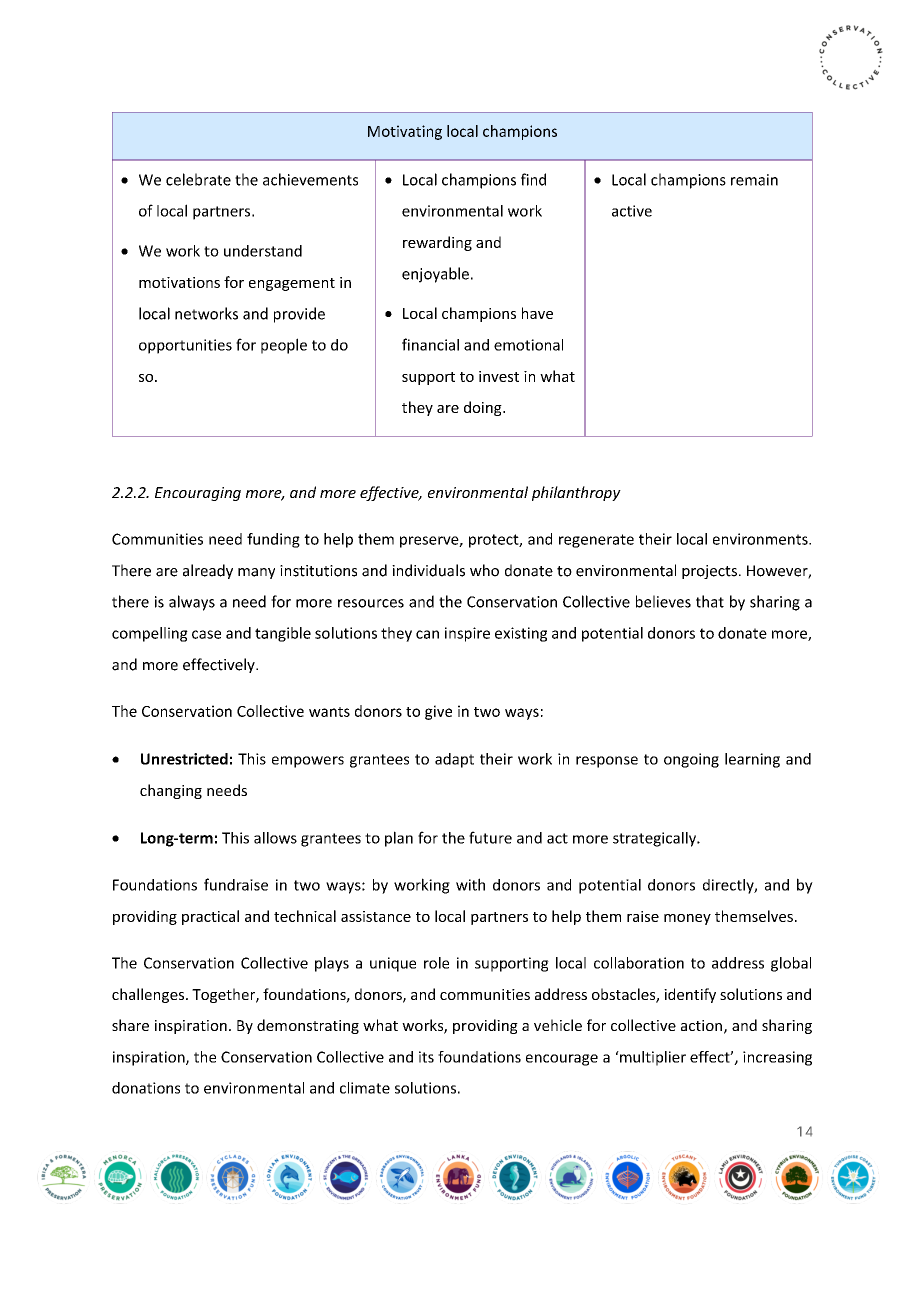 The width and height of the screenshot is (924, 1308). What do you see at coordinates (198, 179) in the screenshot?
I see `celebrate` at bounding box center [198, 179].
